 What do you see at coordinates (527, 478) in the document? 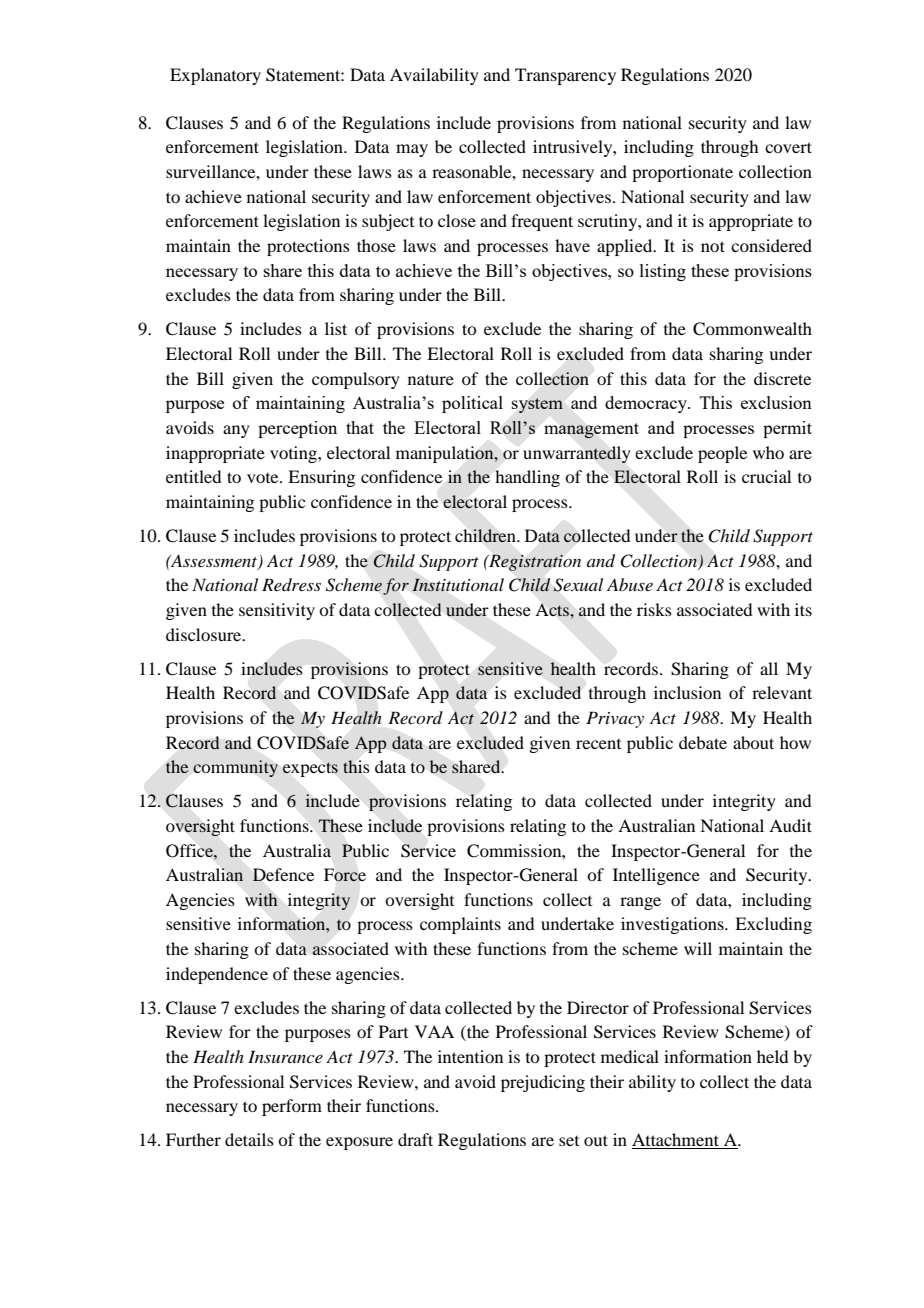
I see `handling` at bounding box center [527, 478].
